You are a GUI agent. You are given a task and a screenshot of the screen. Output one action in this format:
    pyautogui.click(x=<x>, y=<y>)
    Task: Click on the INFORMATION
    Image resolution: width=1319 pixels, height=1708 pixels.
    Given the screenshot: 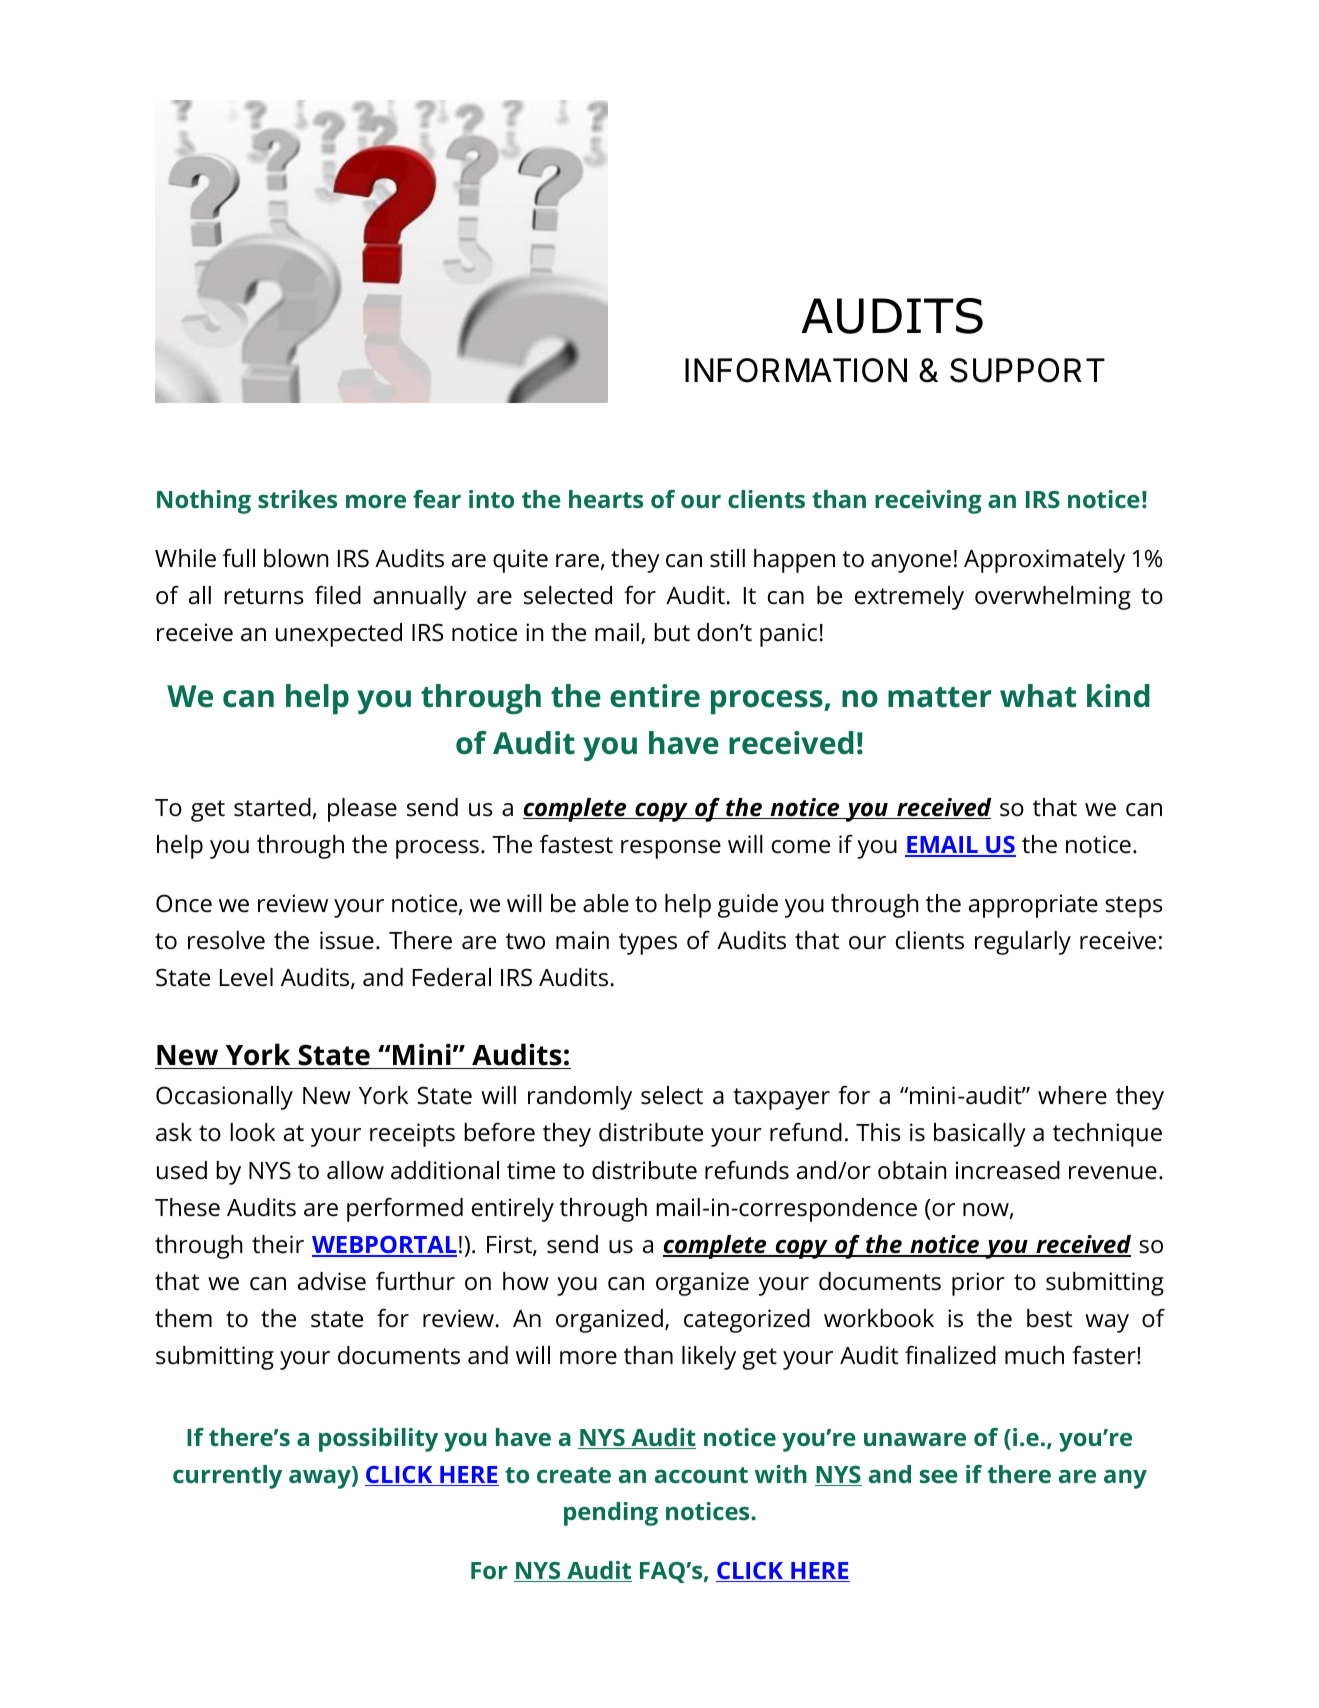 What is the action you would take?
    pyautogui.click(x=796, y=370)
